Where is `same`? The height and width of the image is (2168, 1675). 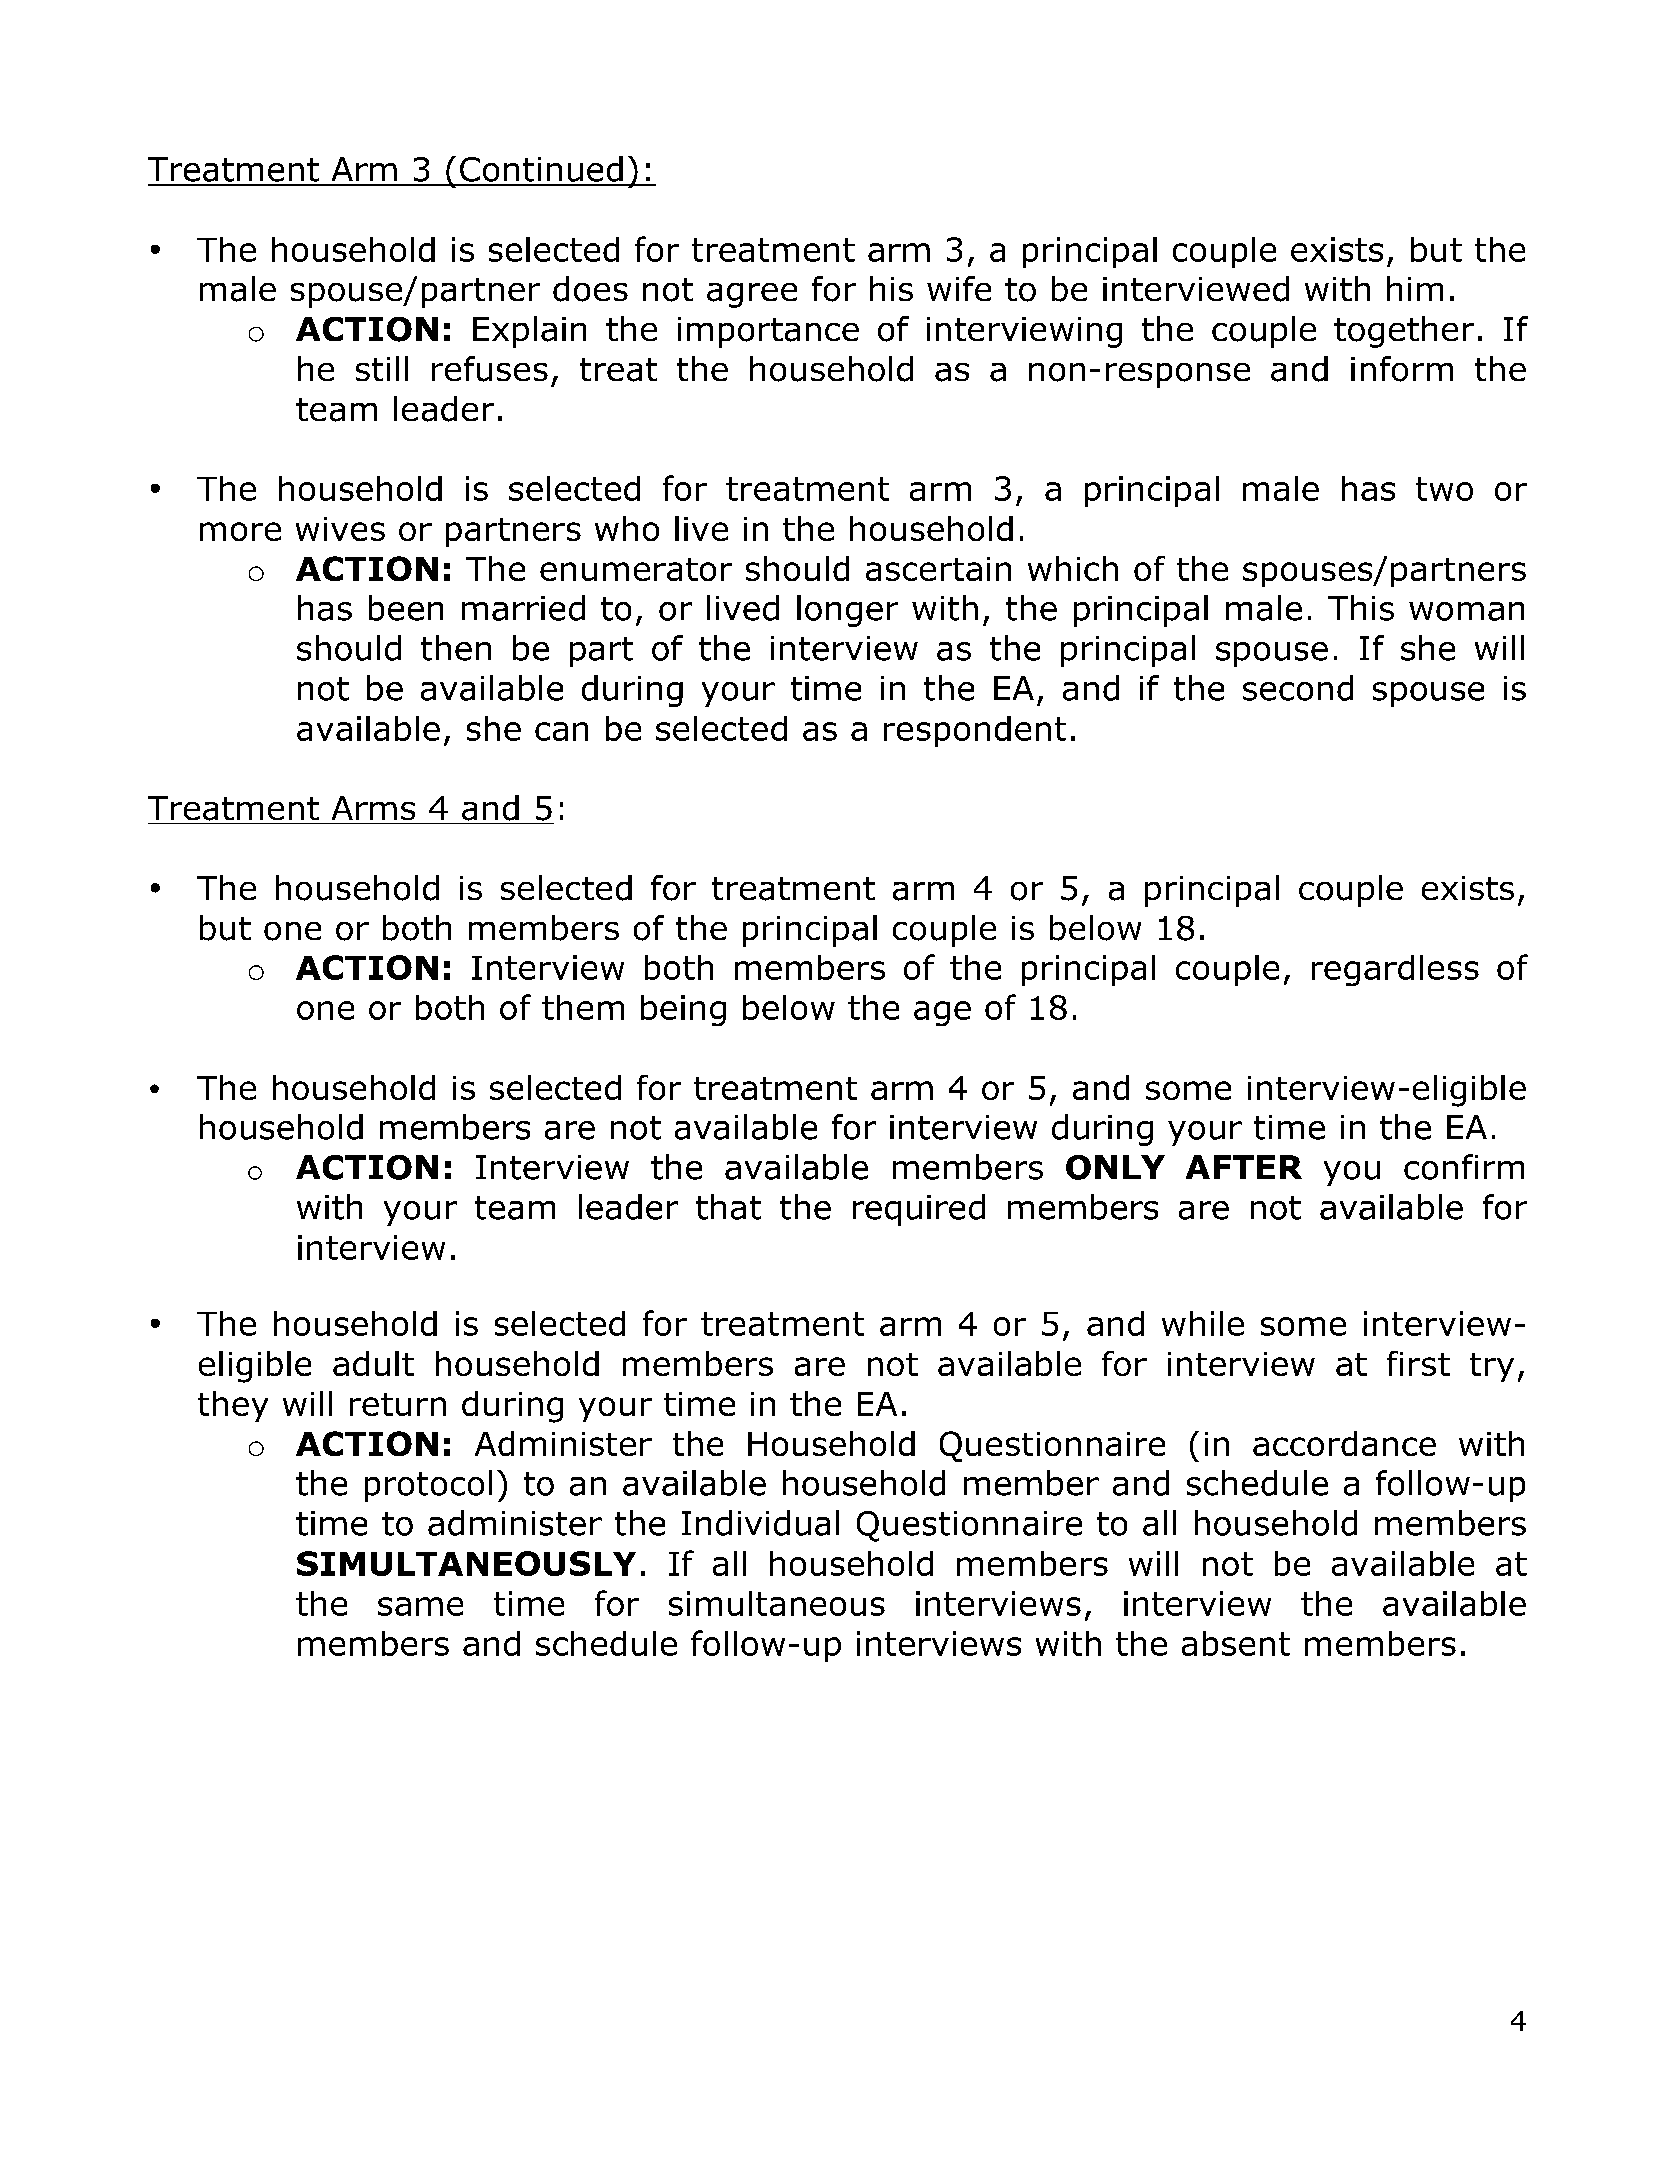 same is located at coordinates (420, 1606).
